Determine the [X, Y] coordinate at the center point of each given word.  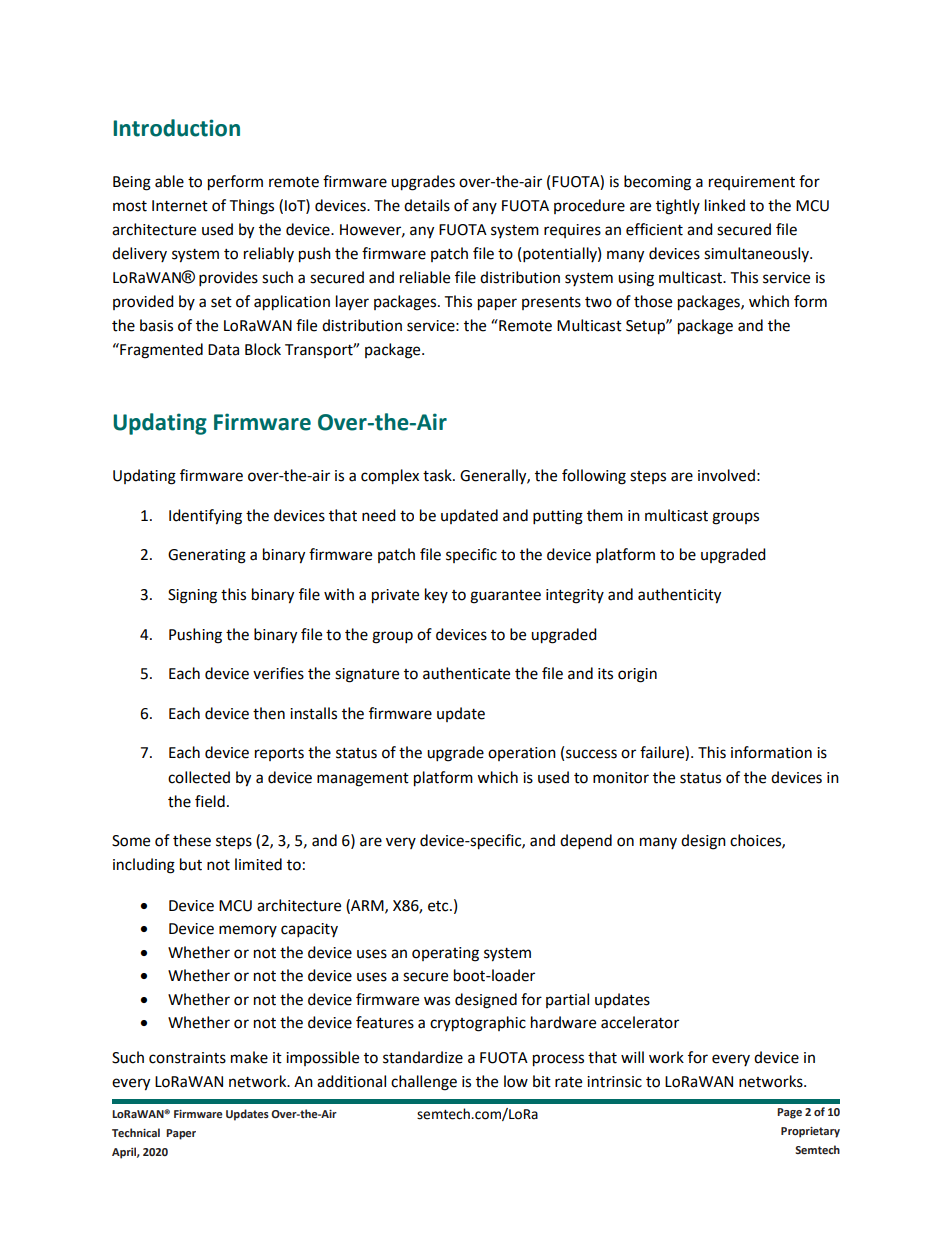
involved [726, 475]
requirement [752, 183]
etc [439, 906]
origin [637, 675]
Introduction [176, 128]
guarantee [505, 597]
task [438, 475]
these [192, 840]
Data [223, 350]
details [427, 205]
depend [586, 842]
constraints [187, 1058]
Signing [192, 596]
